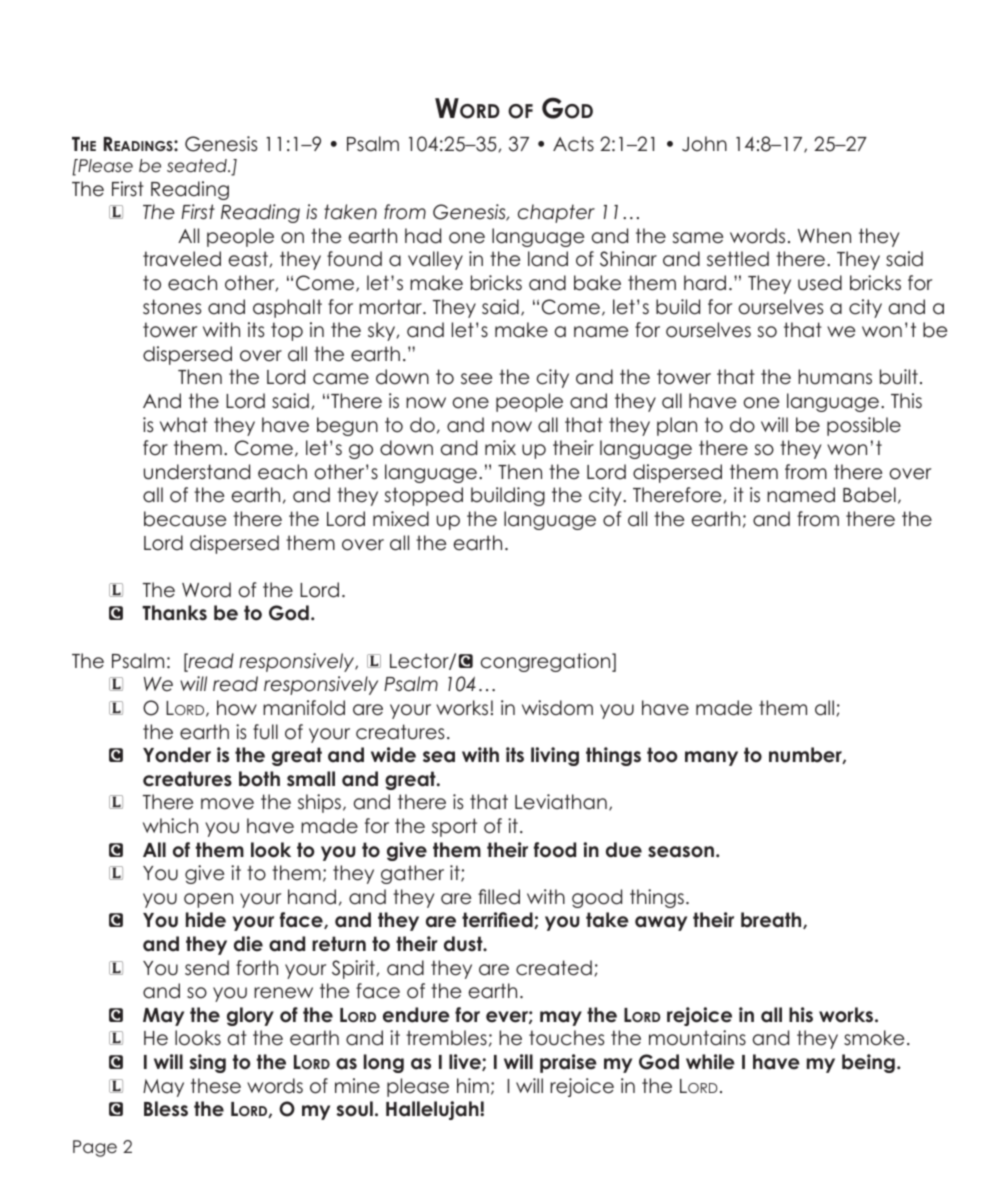 The image size is (991, 1204). Describe the element at coordinates (556, 213) in the image. I see `chapter` at that location.
